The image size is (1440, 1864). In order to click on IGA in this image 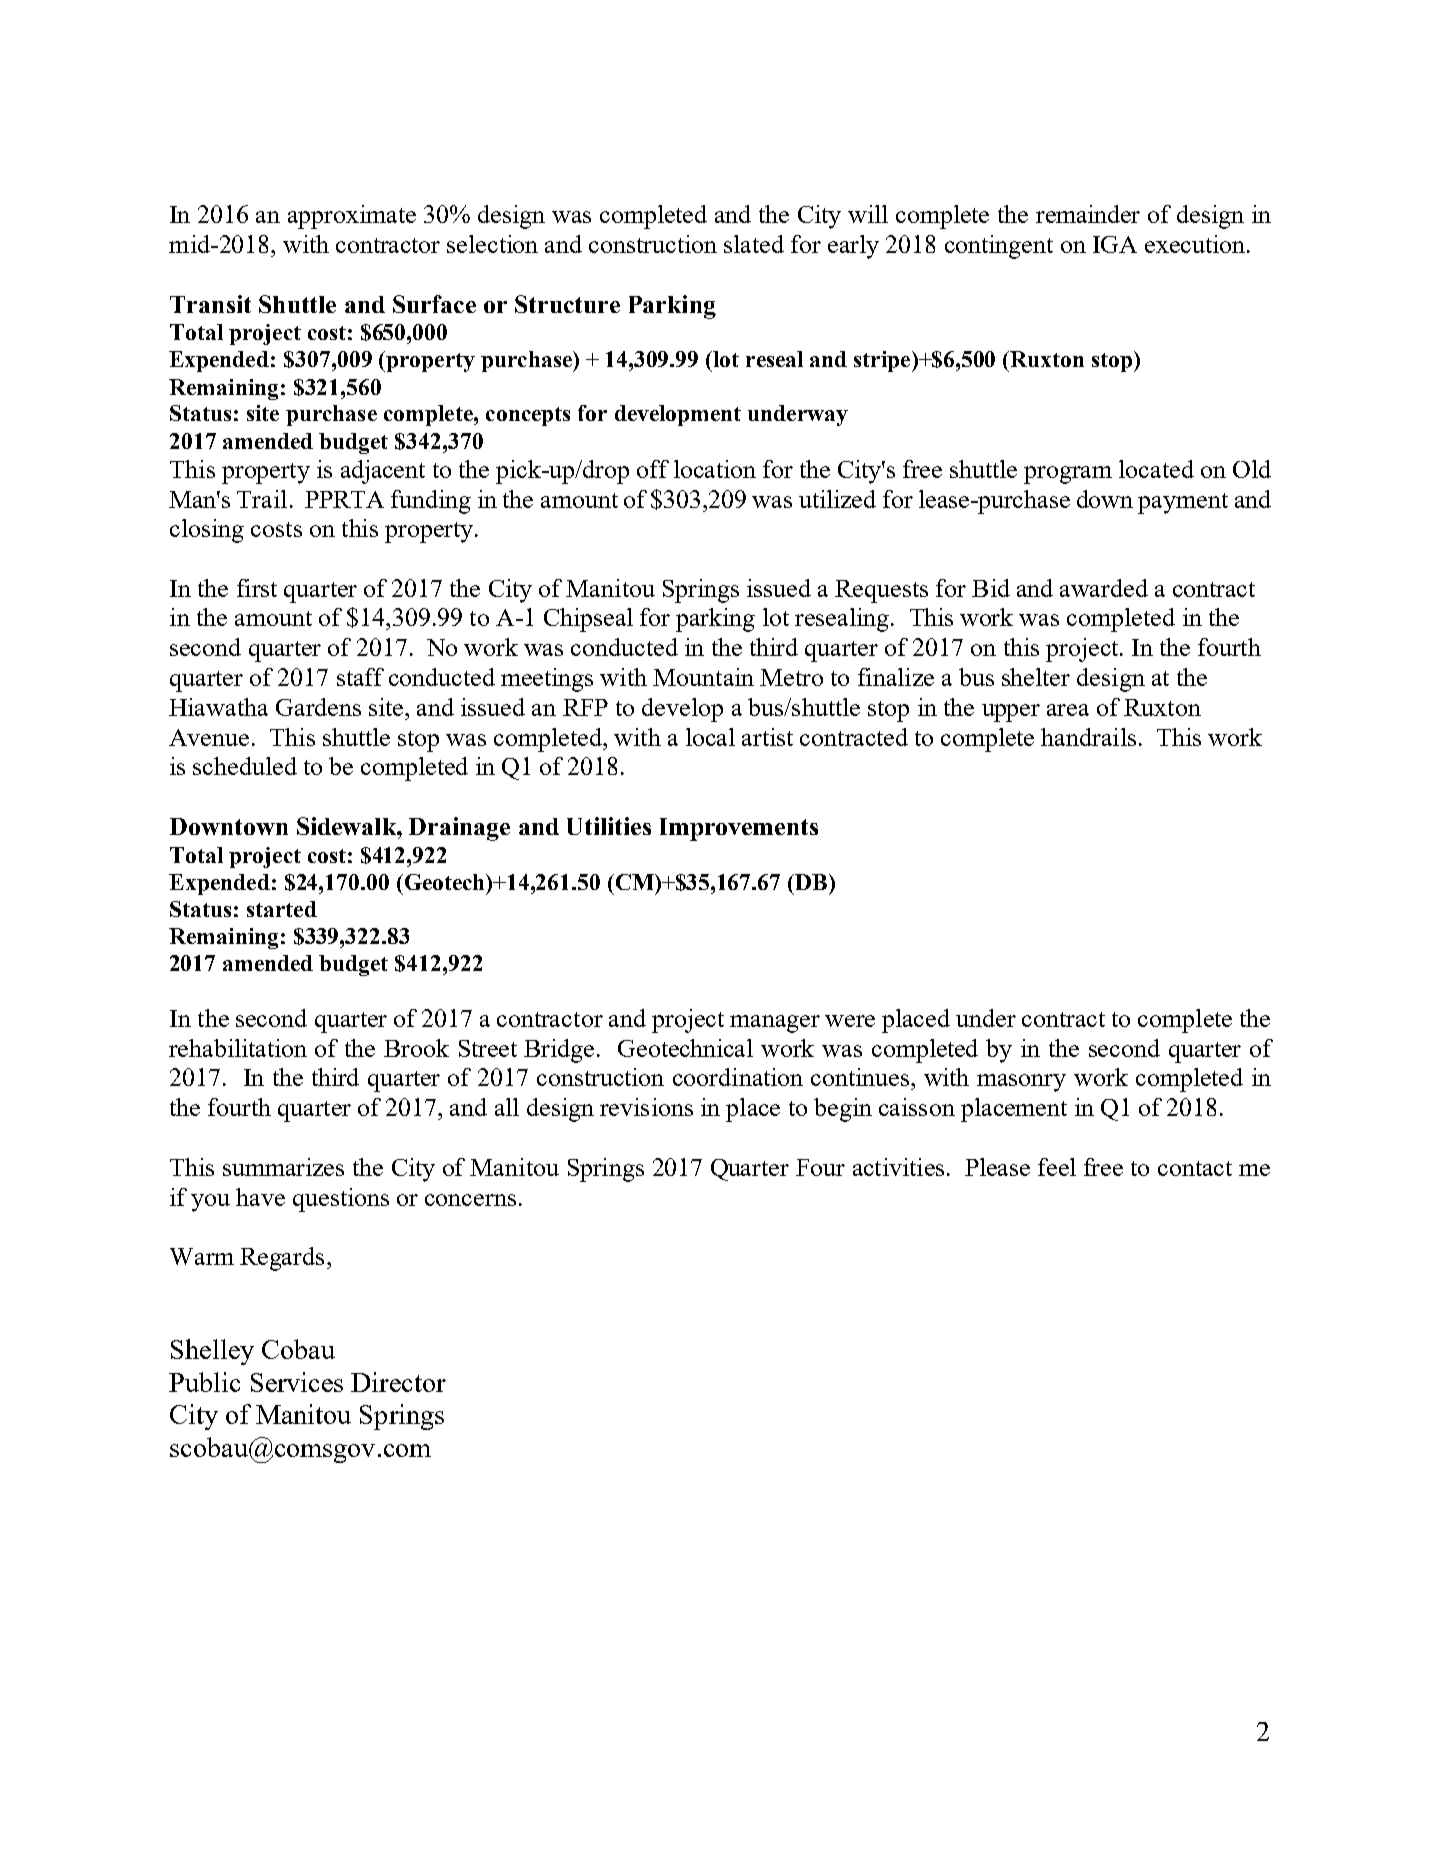, I will do `click(1115, 244)`.
